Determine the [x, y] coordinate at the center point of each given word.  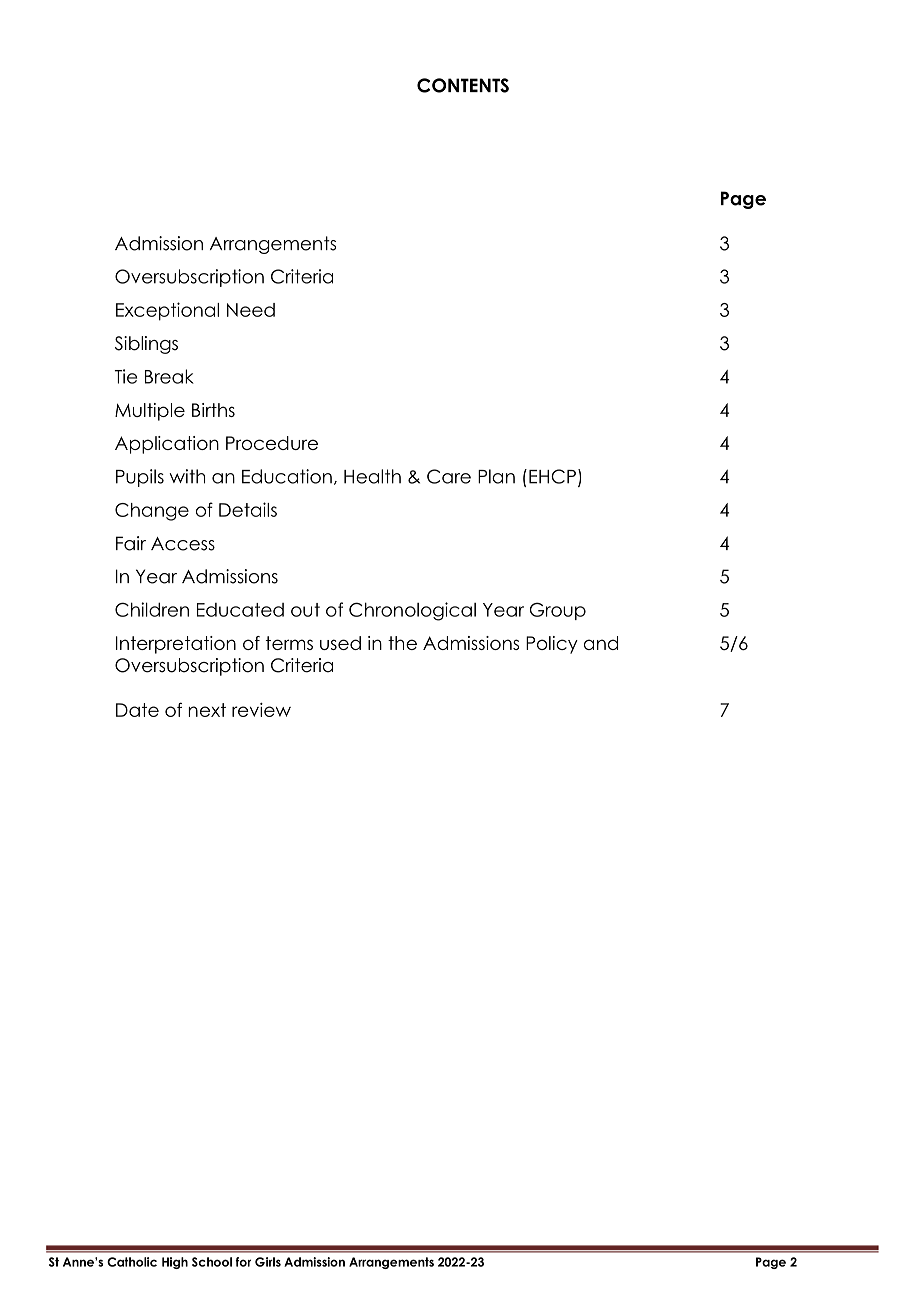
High [175, 1263]
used [340, 643]
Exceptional [167, 311]
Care [449, 476]
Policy [552, 645]
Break [169, 376]
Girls [268, 1262]
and [601, 643]
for [243, 1262]
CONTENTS [463, 85]
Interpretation [176, 645]
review [261, 710]
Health [372, 476]
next [207, 710]
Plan [496, 476]
